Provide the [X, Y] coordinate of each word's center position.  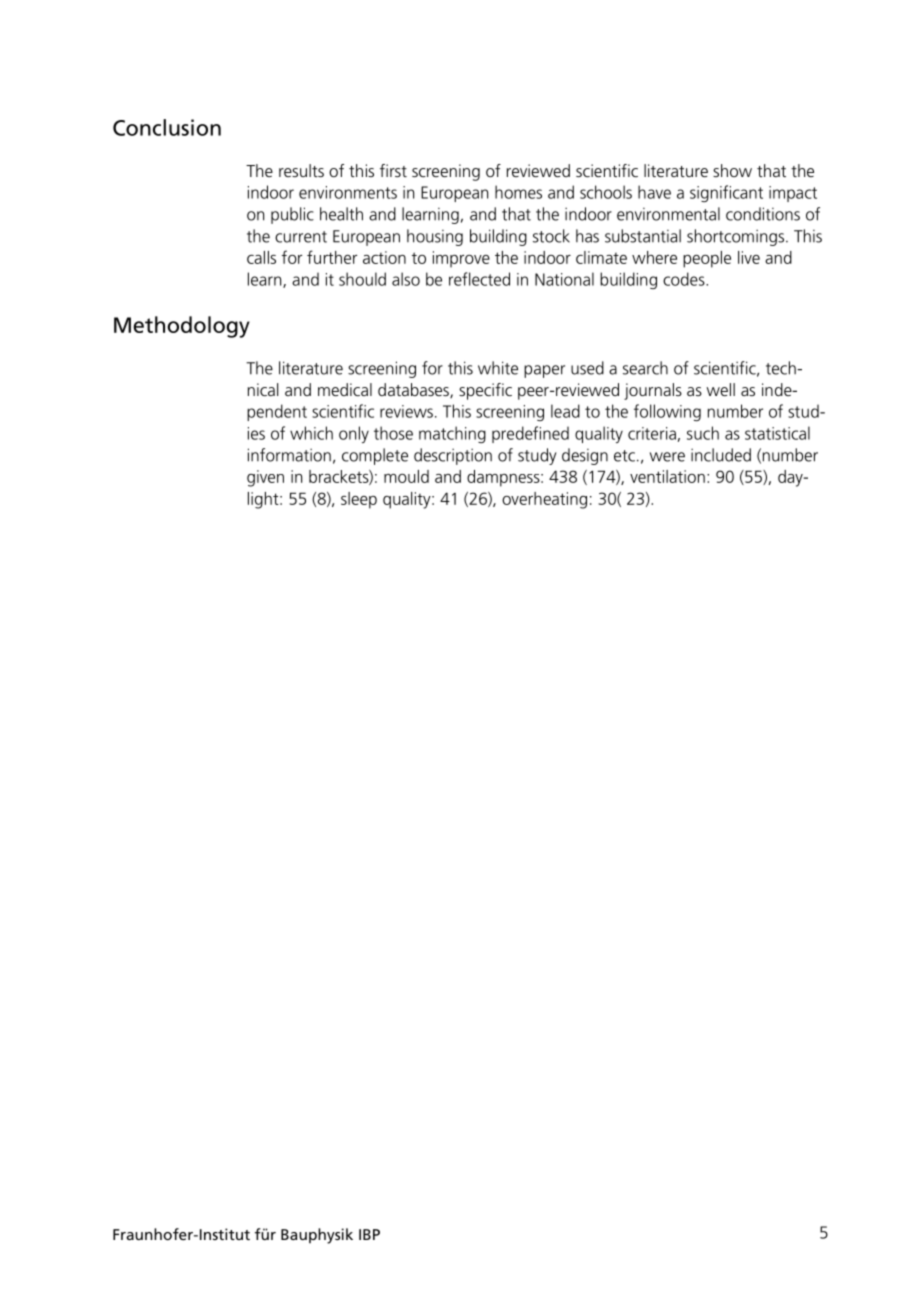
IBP [369, 1234]
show [732, 170]
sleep [359, 500]
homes [518, 192]
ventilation [667, 476]
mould [406, 476]
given [265, 478]
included [721, 455]
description [453, 456]
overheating [544, 500]
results [301, 170]
